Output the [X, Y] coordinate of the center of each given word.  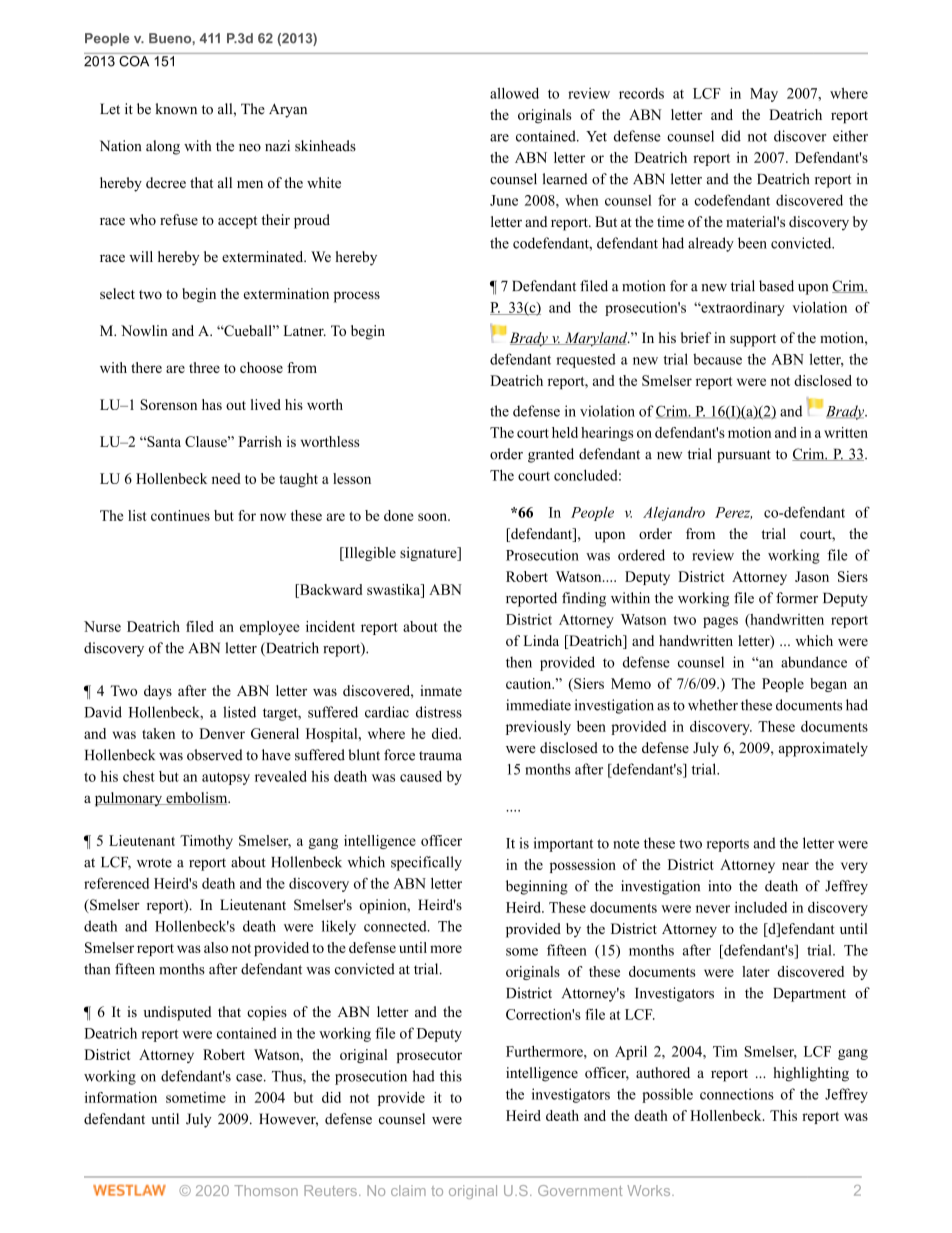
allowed [514, 93]
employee [270, 628]
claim [408, 1190]
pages [720, 622]
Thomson [266, 1190]
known [176, 109]
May [764, 95]
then [519, 662]
